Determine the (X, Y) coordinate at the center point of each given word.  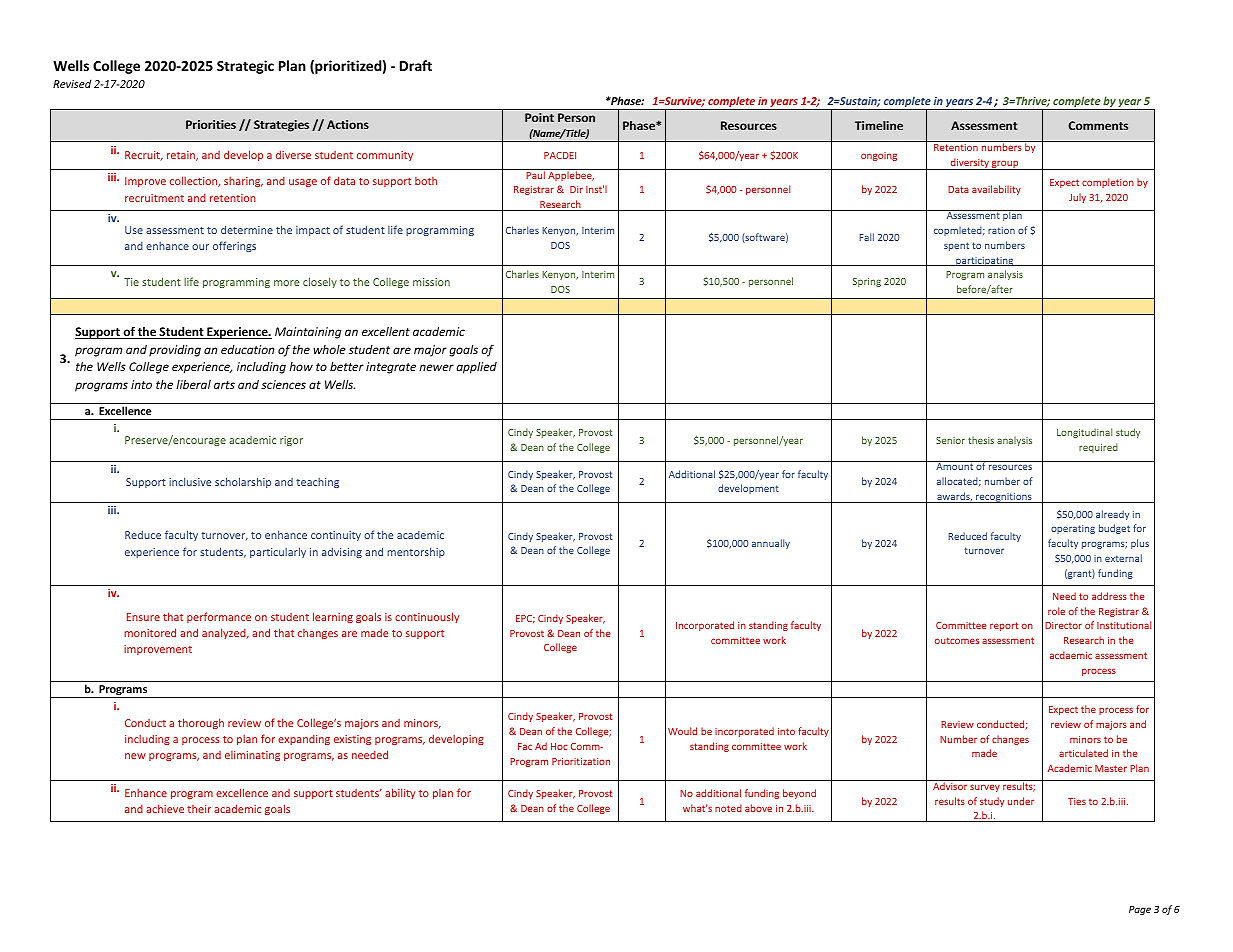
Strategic (245, 67)
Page (1140, 910)
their (199, 809)
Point (539, 117)
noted (728, 808)
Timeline (879, 125)
